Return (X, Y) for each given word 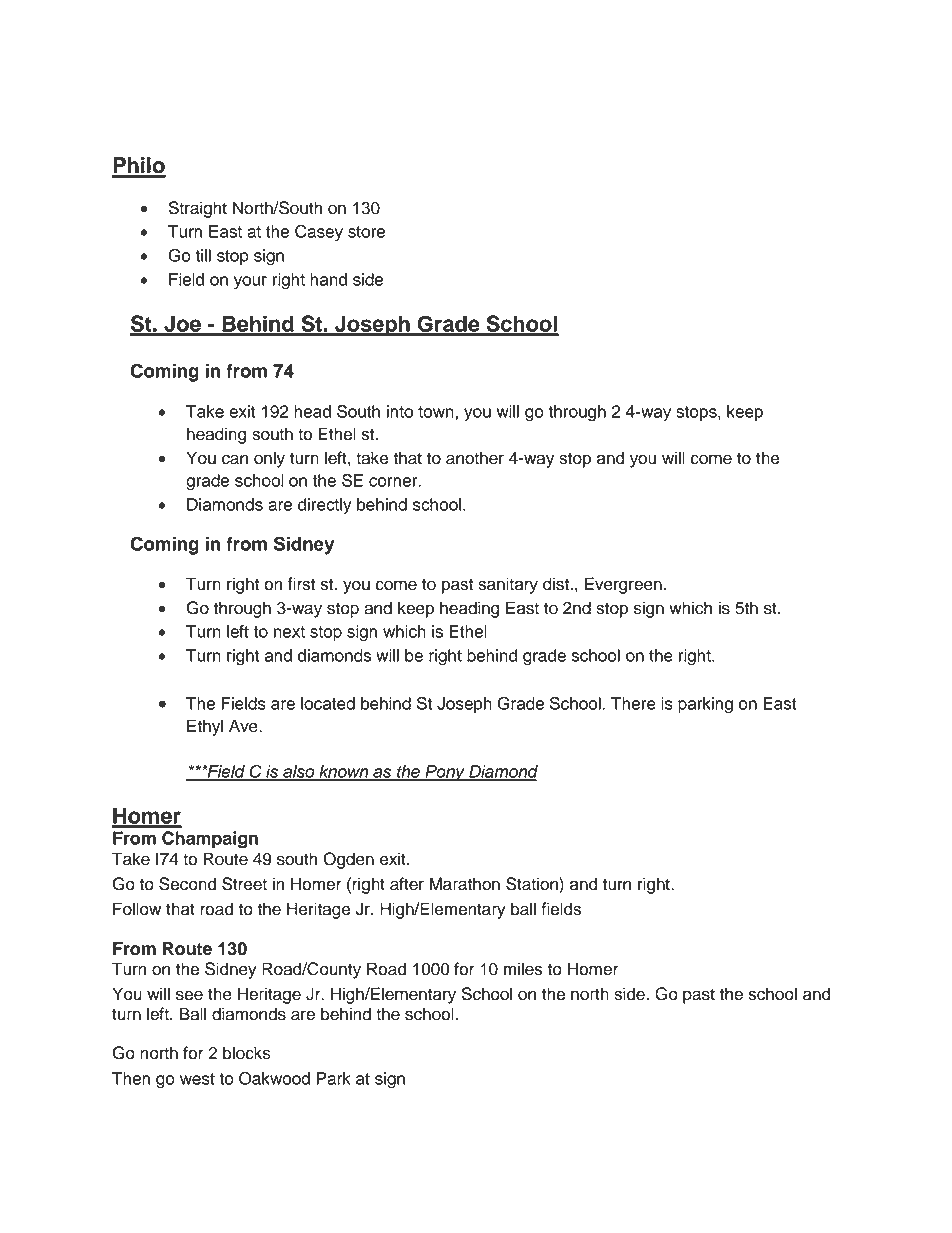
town (437, 412)
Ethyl (205, 727)
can (235, 459)
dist (557, 584)
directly (324, 506)
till (203, 255)
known (344, 772)
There (633, 703)
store (367, 232)
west (197, 1079)
